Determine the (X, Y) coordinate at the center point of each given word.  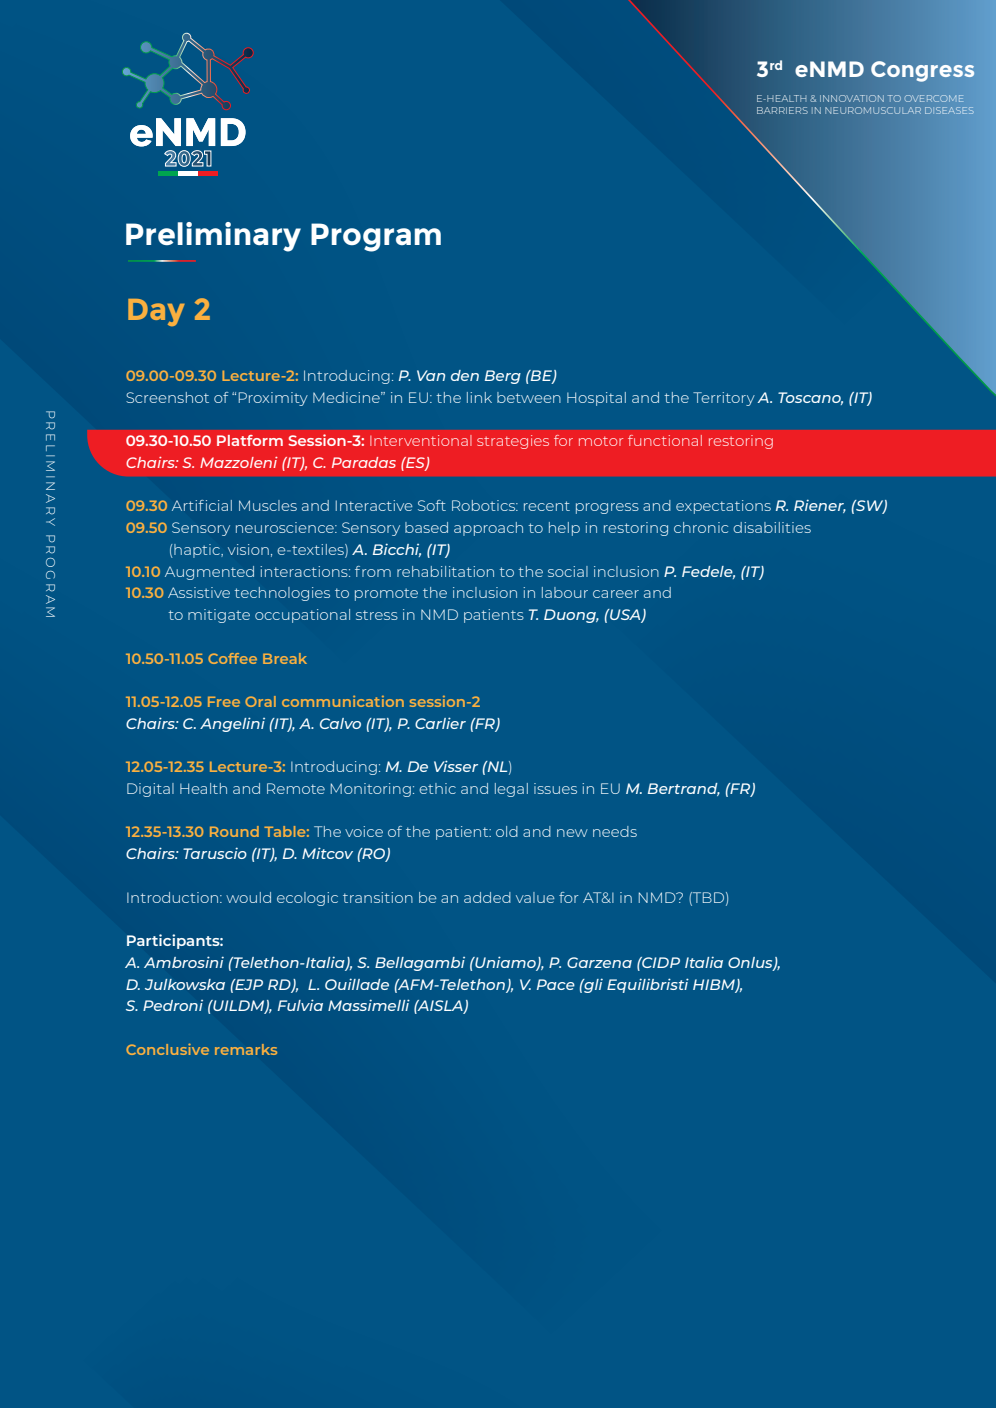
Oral (260, 701)
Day (156, 312)
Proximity (273, 399)
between (529, 397)
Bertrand (684, 789)
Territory (724, 399)
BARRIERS (782, 110)
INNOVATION (852, 98)
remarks (246, 1049)
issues (555, 788)
